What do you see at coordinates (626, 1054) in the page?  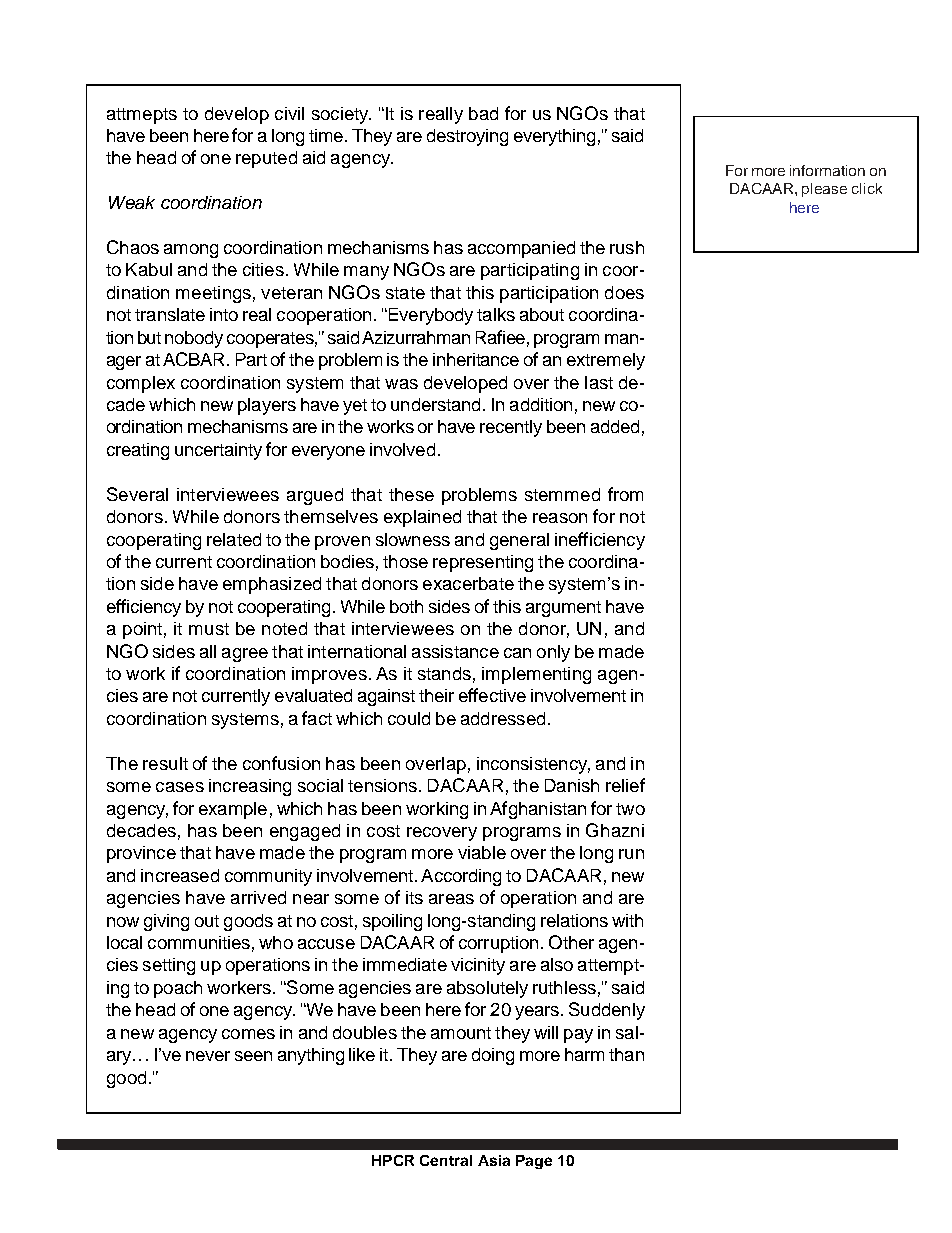 I see `than` at bounding box center [626, 1054].
